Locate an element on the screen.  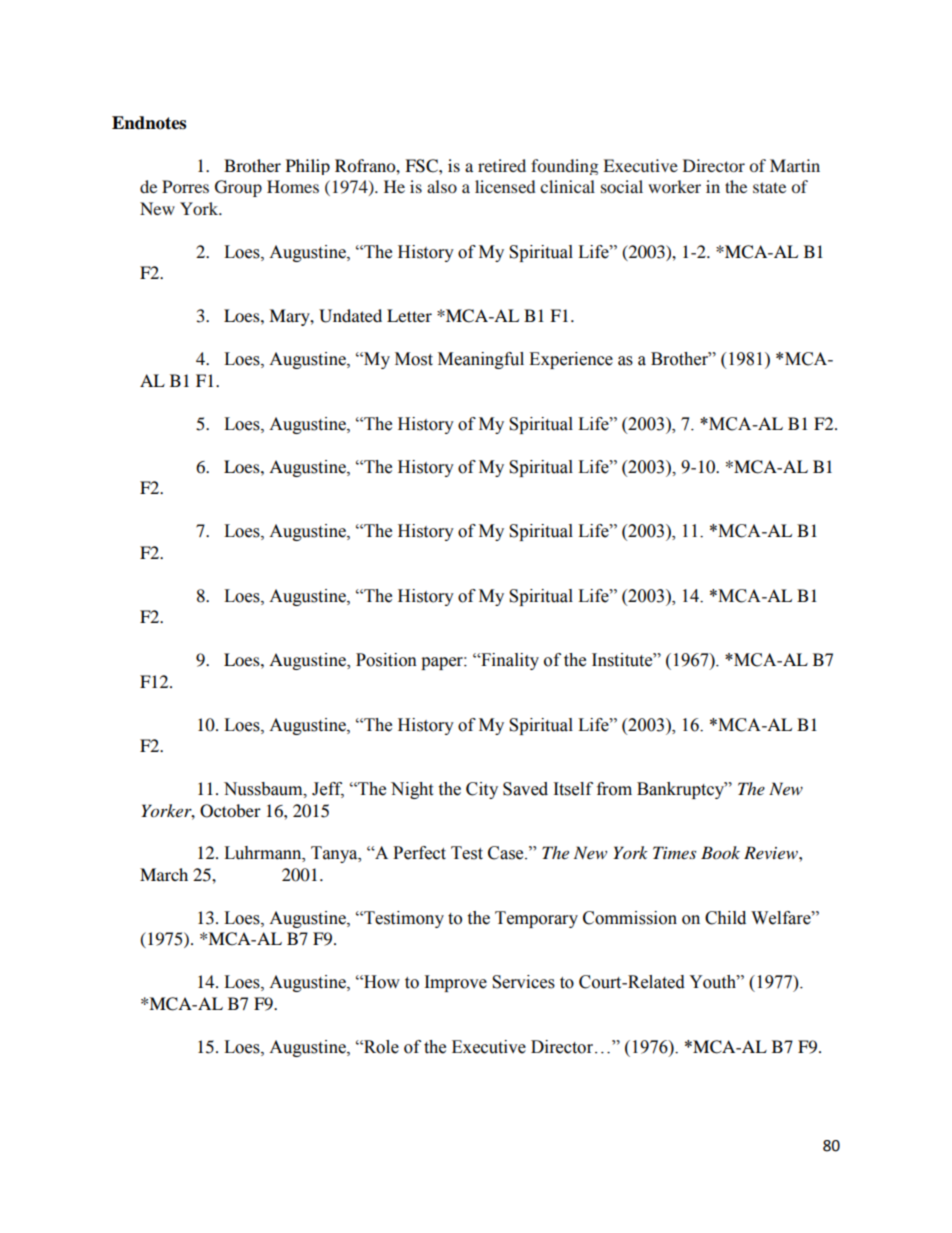
Meaningful is located at coordinates (481, 360).
